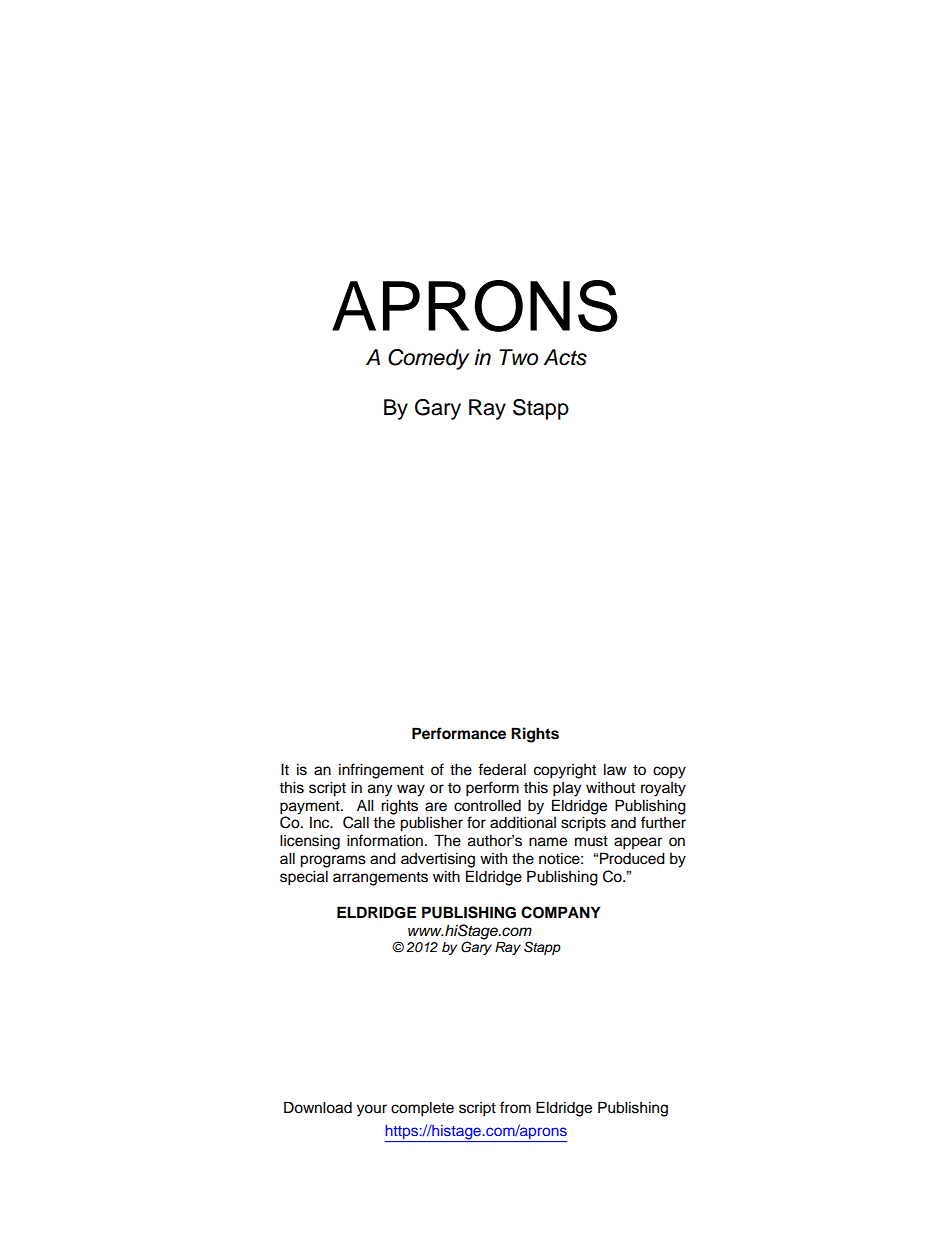 This image has width=952, height=1233. Describe the element at coordinates (565, 357) in the image. I see `Acts` at that location.
